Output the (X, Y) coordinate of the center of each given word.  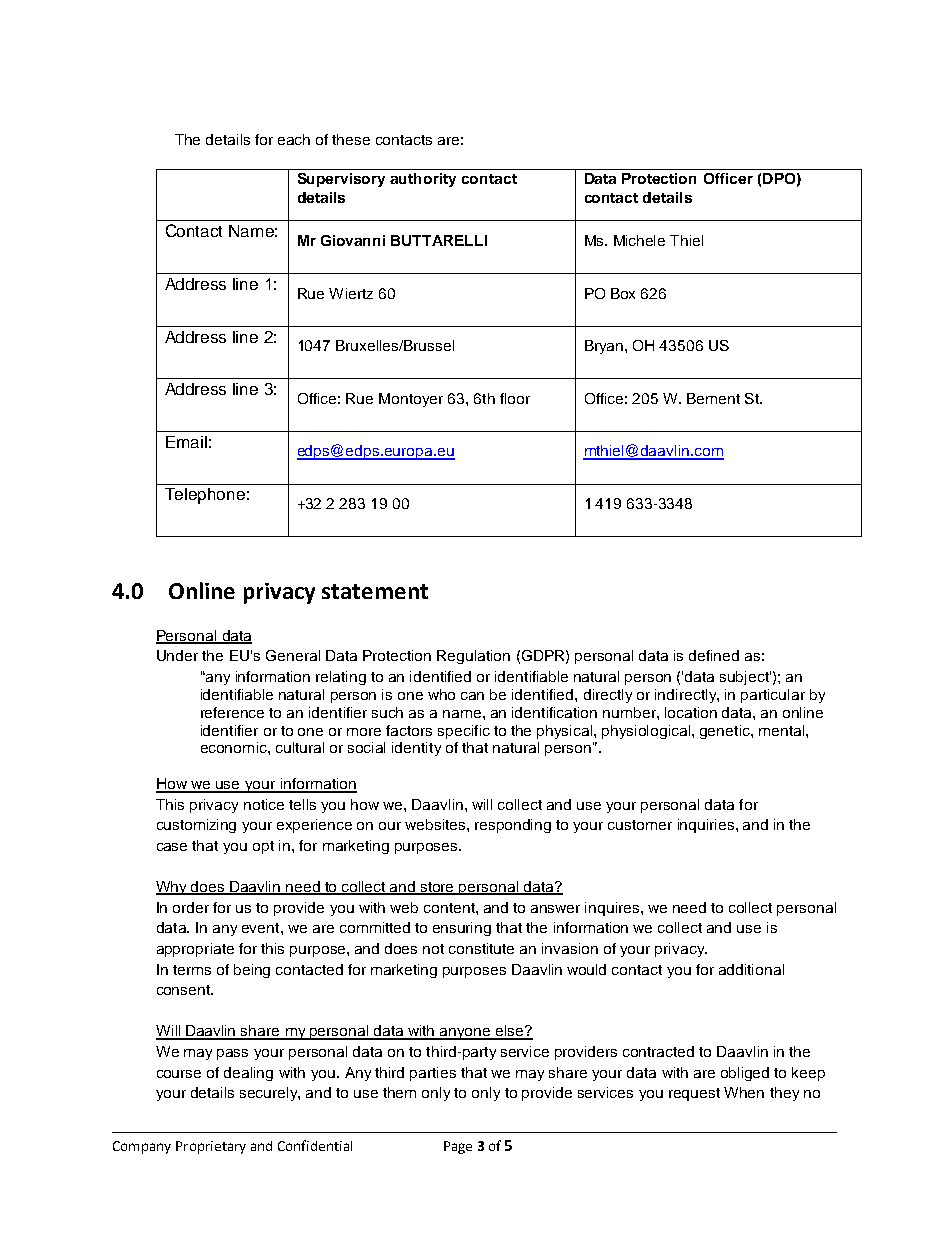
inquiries (706, 826)
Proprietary (211, 1147)
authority (423, 180)
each (294, 139)
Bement (713, 398)
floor (515, 398)
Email (186, 442)
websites (436, 824)
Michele (639, 240)
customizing (196, 826)
